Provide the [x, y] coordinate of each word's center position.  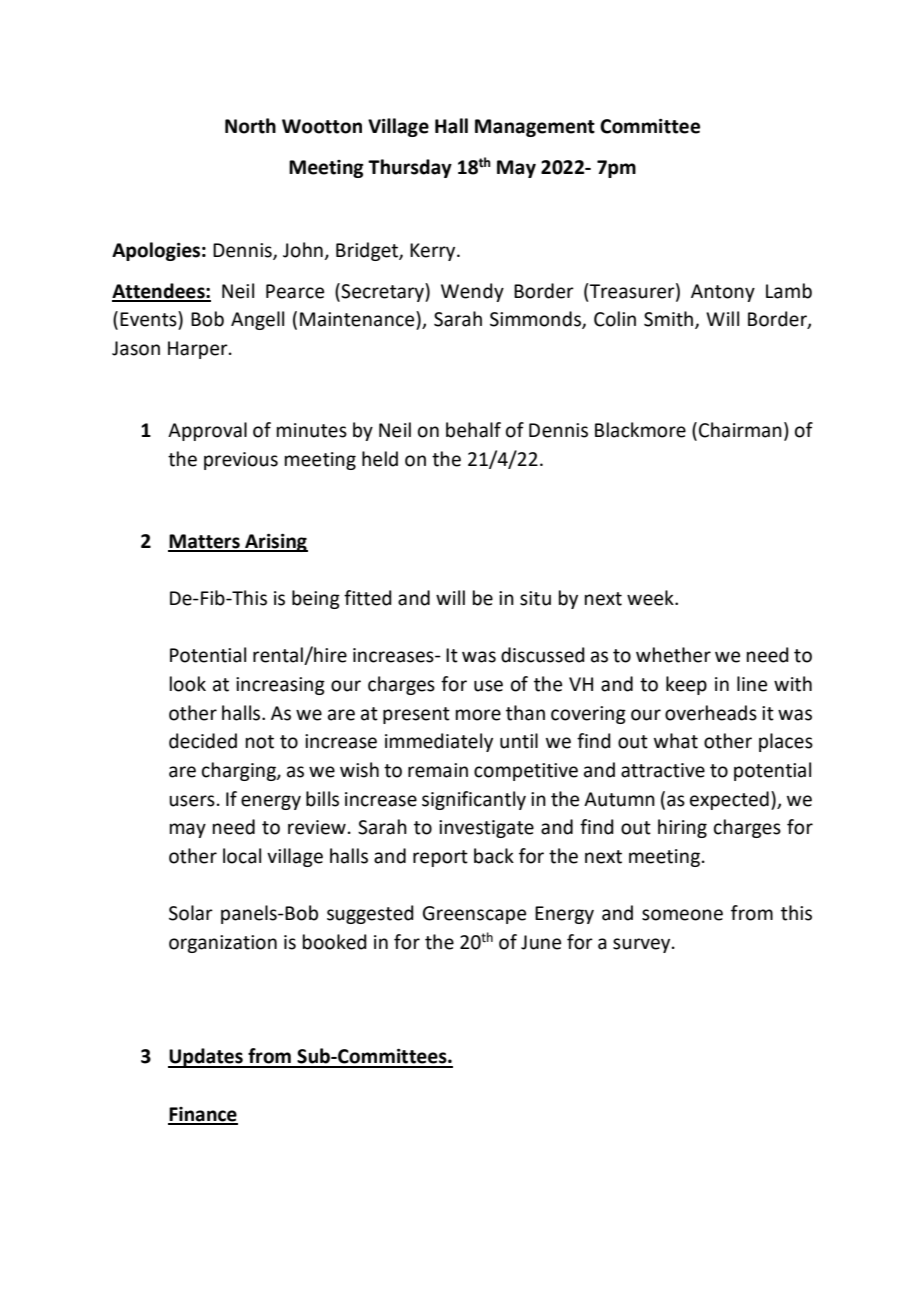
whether [673, 655]
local [242, 856]
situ [535, 598]
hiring [682, 828]
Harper [199, 350]
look [188, 684]
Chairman [740, 430]
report [440, 858]
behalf [473, 430]
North [250, 126]
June [541, 942]
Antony [723, 293]
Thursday [410, 168]
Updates [206, 1058]
